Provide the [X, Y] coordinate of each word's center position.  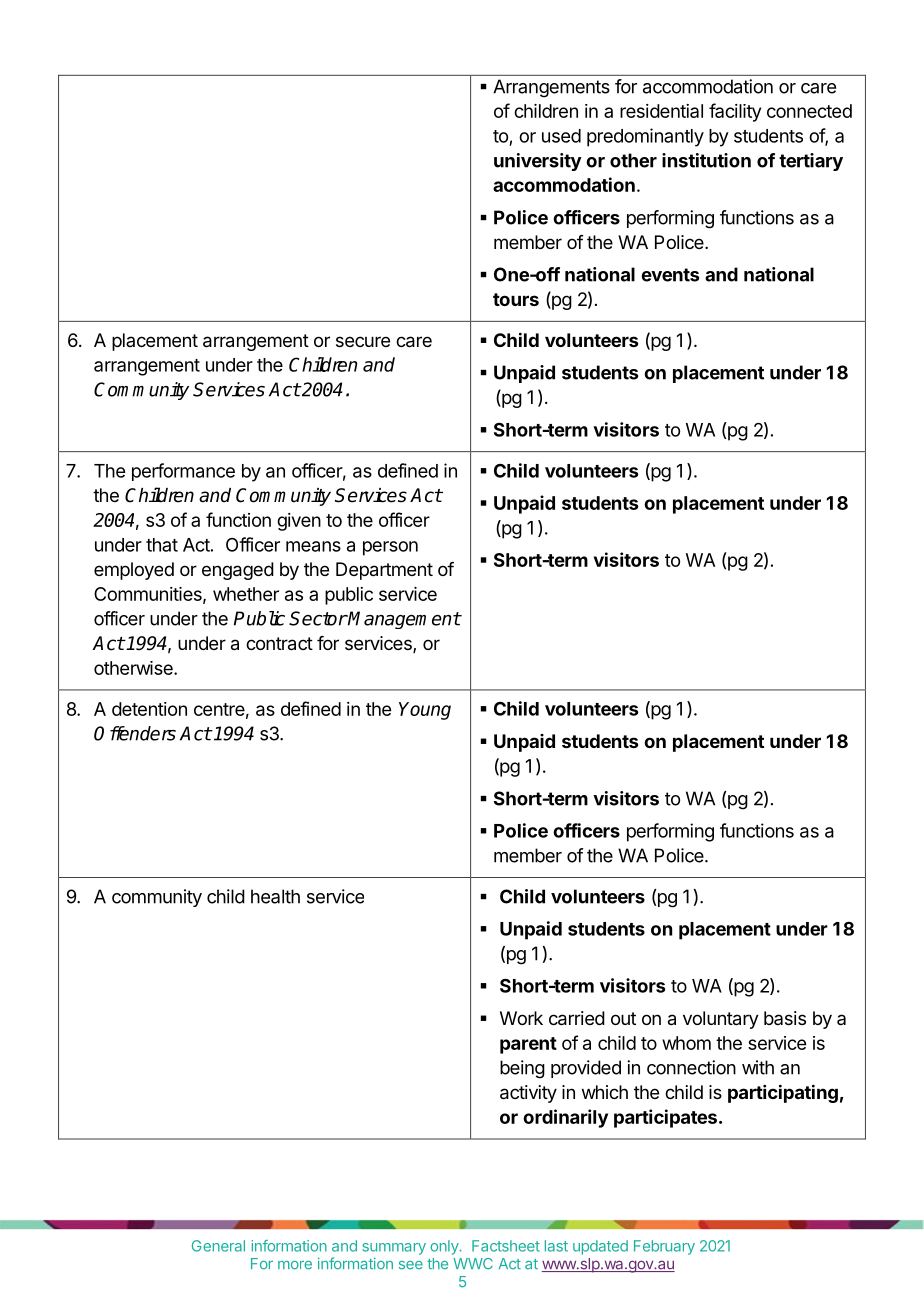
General [218, 1246]
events [670, 275]
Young [425, 711]
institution [706, 160]
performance [183, 472]
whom [686, 1043]
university [538, 162]
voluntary [721, 1020]
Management [404, 620]
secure [363, 341]
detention [149, 709]
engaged [238, 571]
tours [516, 299]
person [390, 548]
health [275, 896]
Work [521, 1018]
